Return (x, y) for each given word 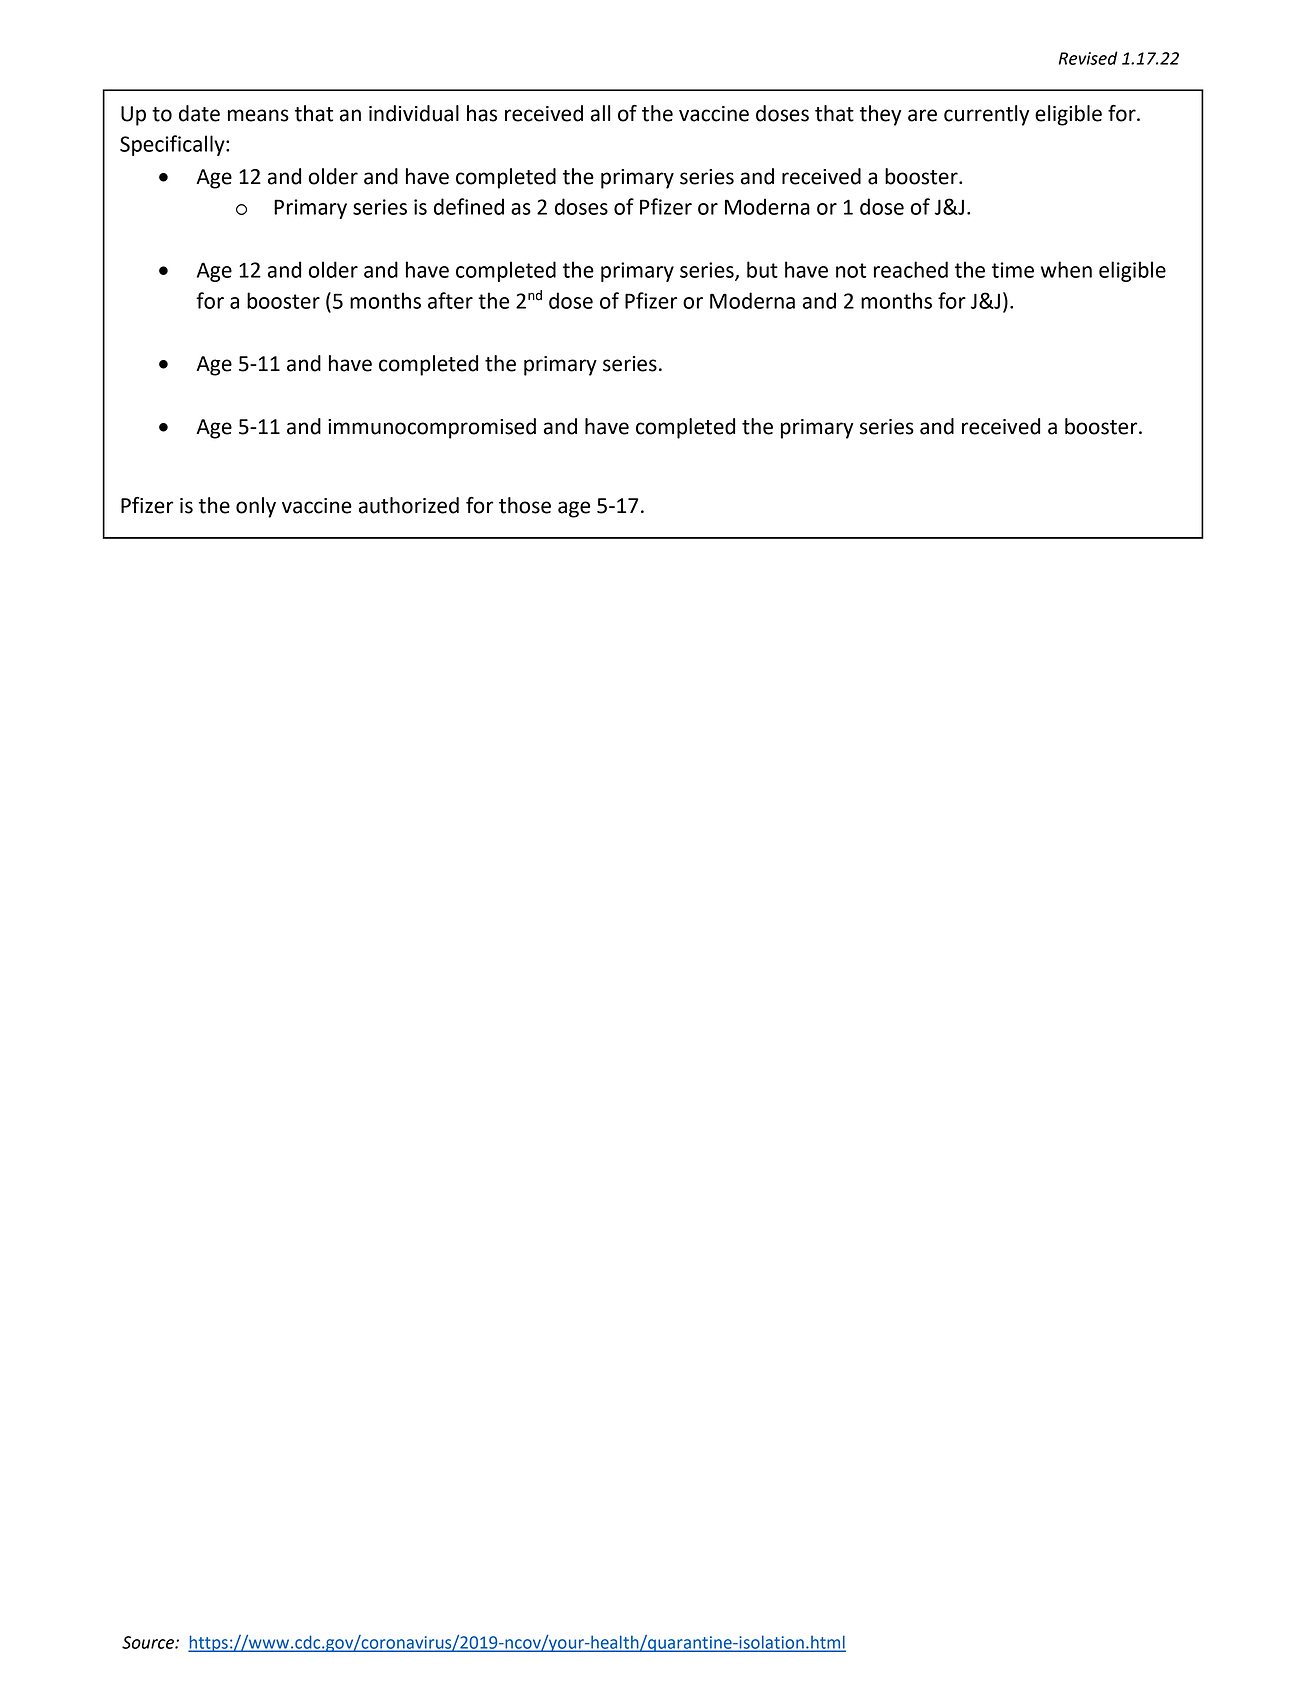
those (525, 505)
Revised (1088, 58)
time (1013, 270)
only (256, 507)
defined (469, 206)
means (258, 115)
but (762, 269)
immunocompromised (432, 428)
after (450, 300)
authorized (409, 505)
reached (911, 269)
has (482, 113)
